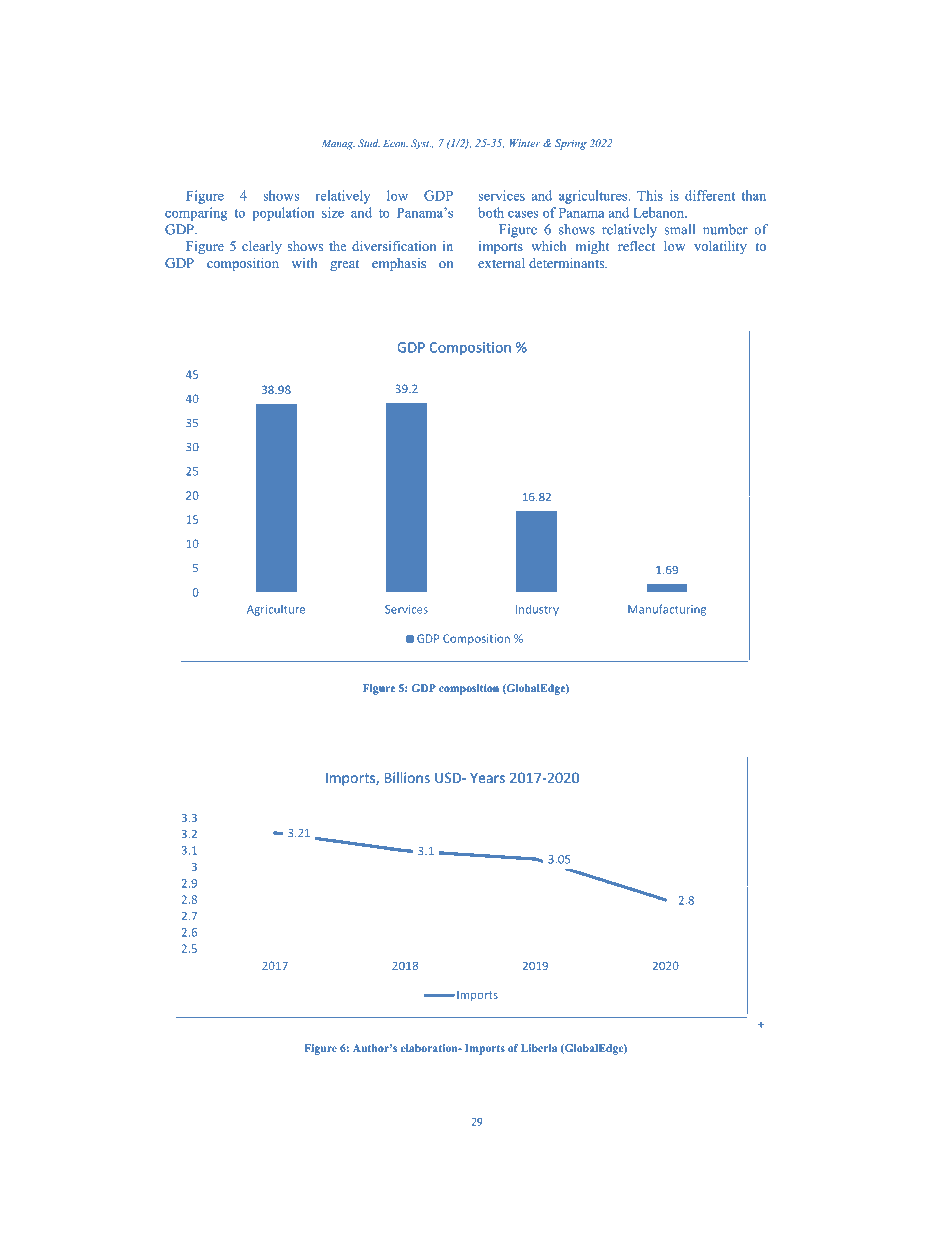  I want to click on Manufacturing, so click(667, 610).
